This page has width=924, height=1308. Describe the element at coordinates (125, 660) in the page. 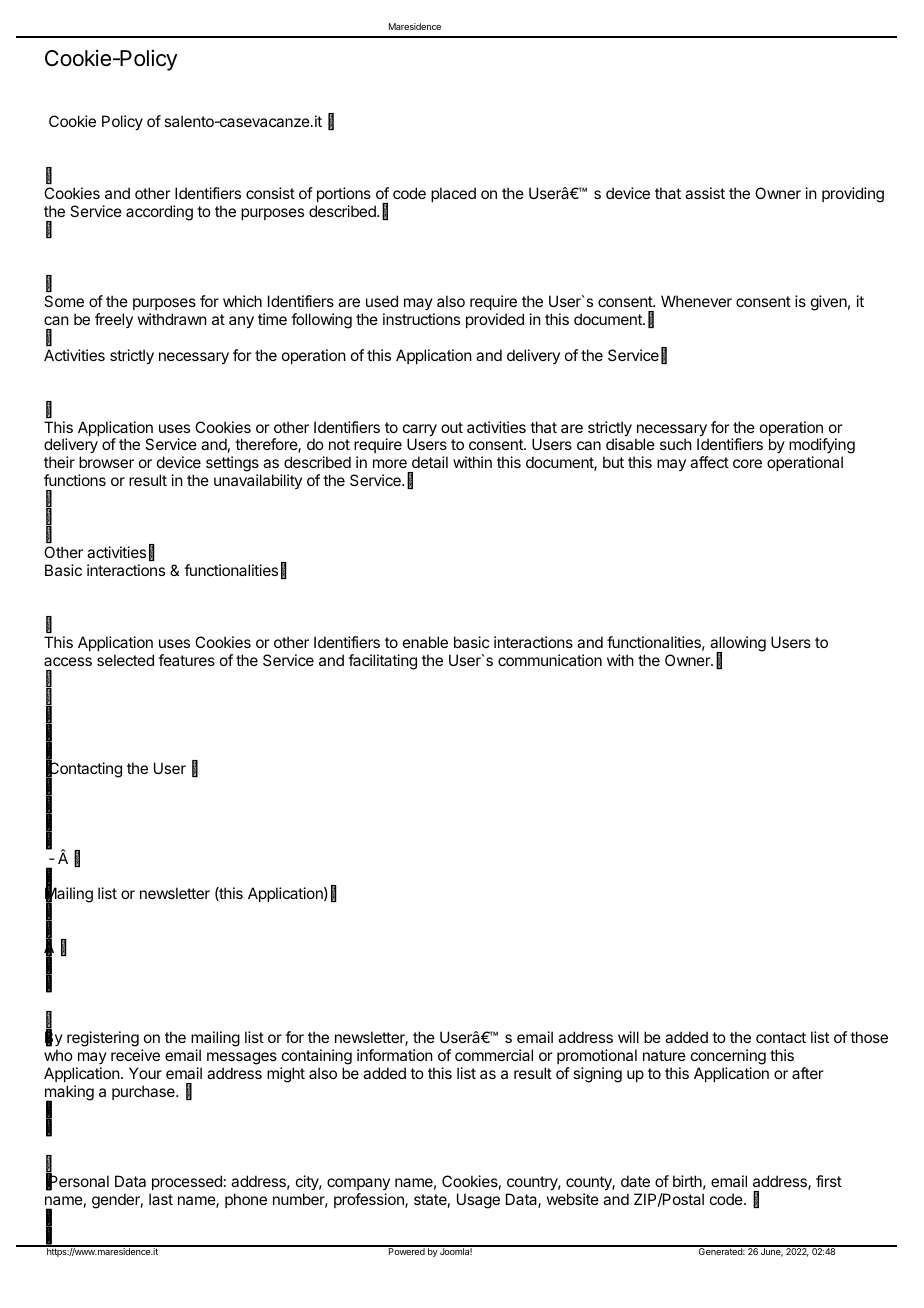

I see `selected` at that location.
